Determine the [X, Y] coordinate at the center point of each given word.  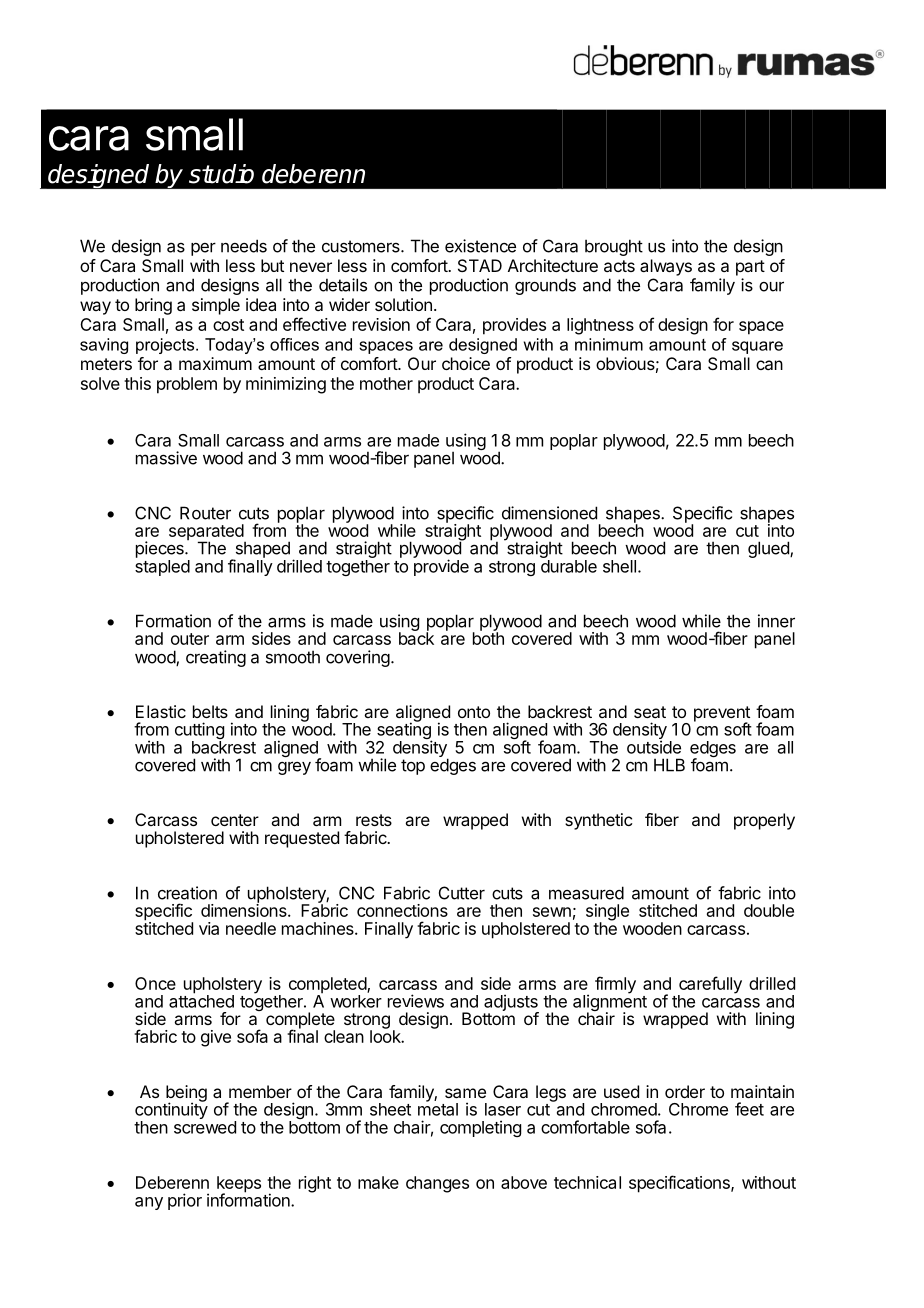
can [769, 365]
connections [402, 910]
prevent [722, 715]
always [666, 267]
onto [474, 712]
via [209, 928]
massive [166, 458]
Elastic [161, 711]
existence [480, 246]
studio [221, 174]
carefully [710, 986]
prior [185, 1201]
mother [386, 383]
